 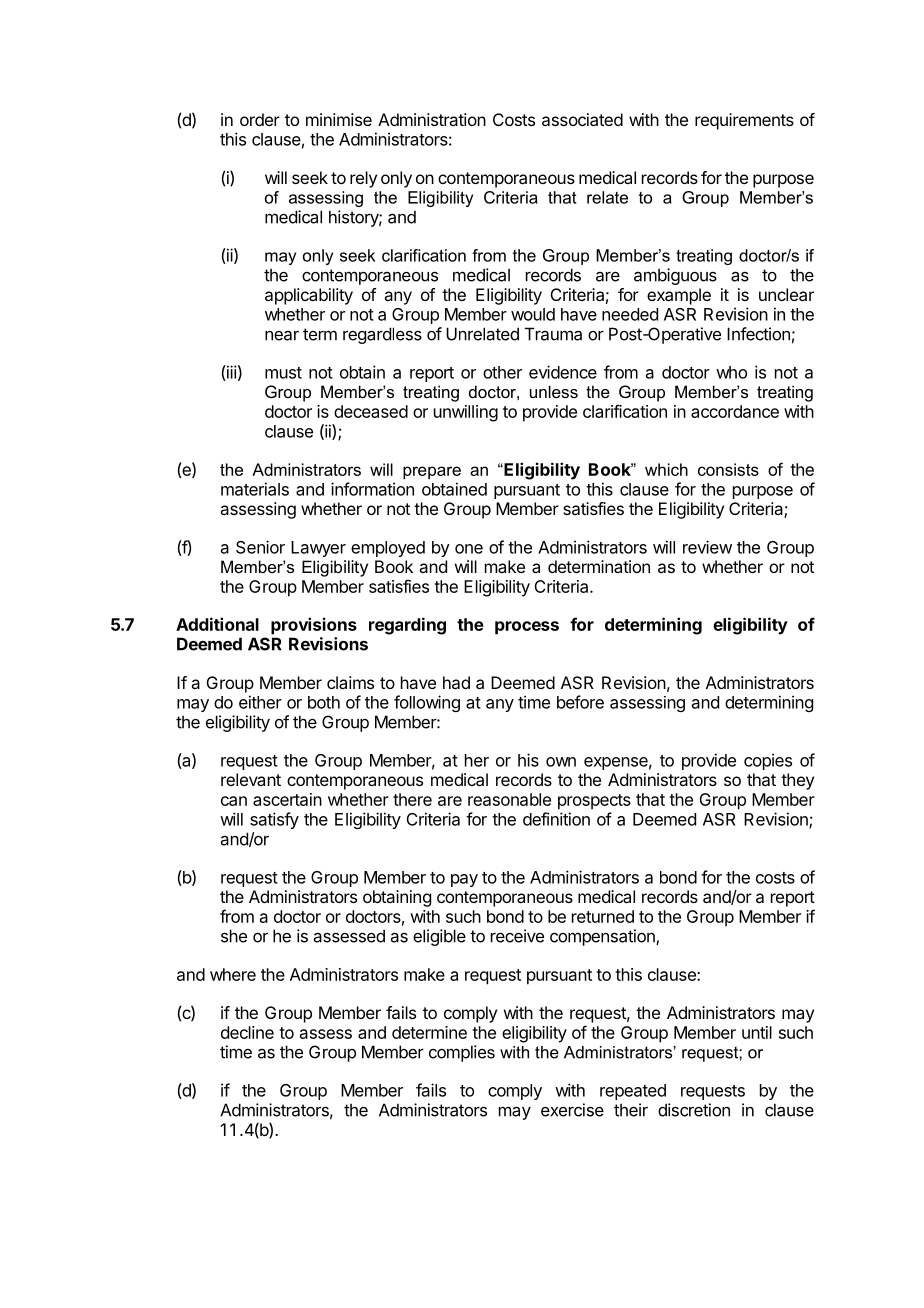 What do you see at coordinates (527, 628) in the image?
I see `process` at bounding box center [527, 628].
